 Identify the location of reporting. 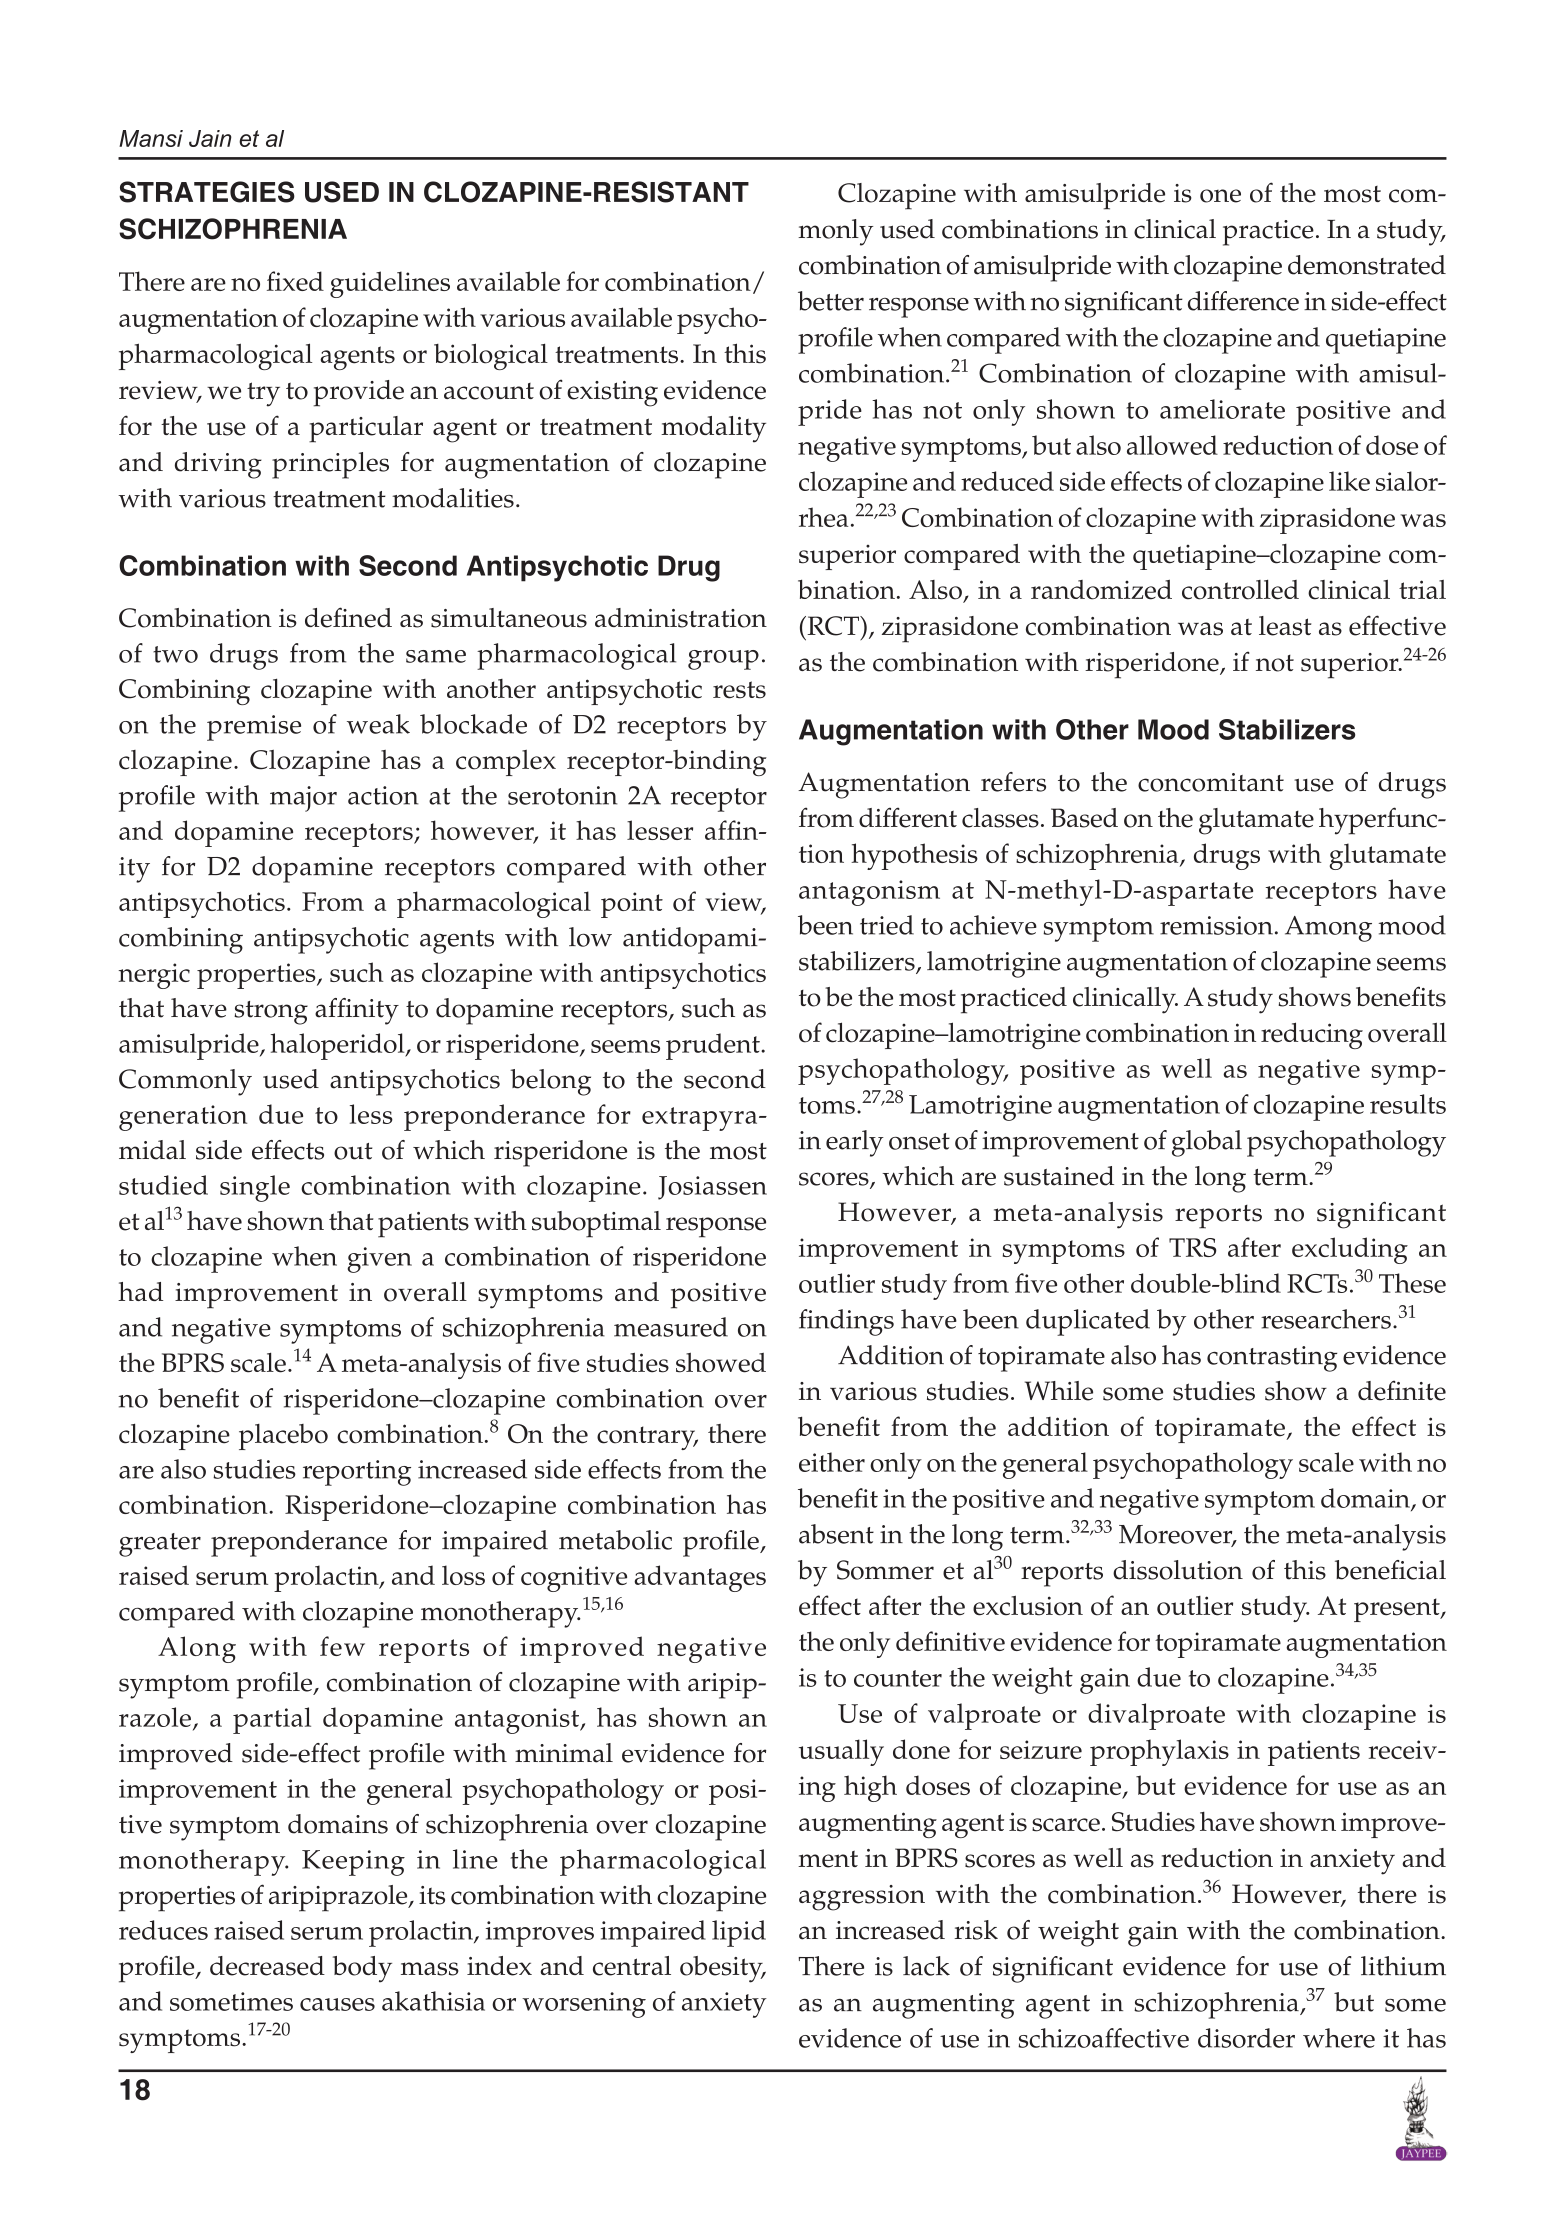
(357, 1473).
